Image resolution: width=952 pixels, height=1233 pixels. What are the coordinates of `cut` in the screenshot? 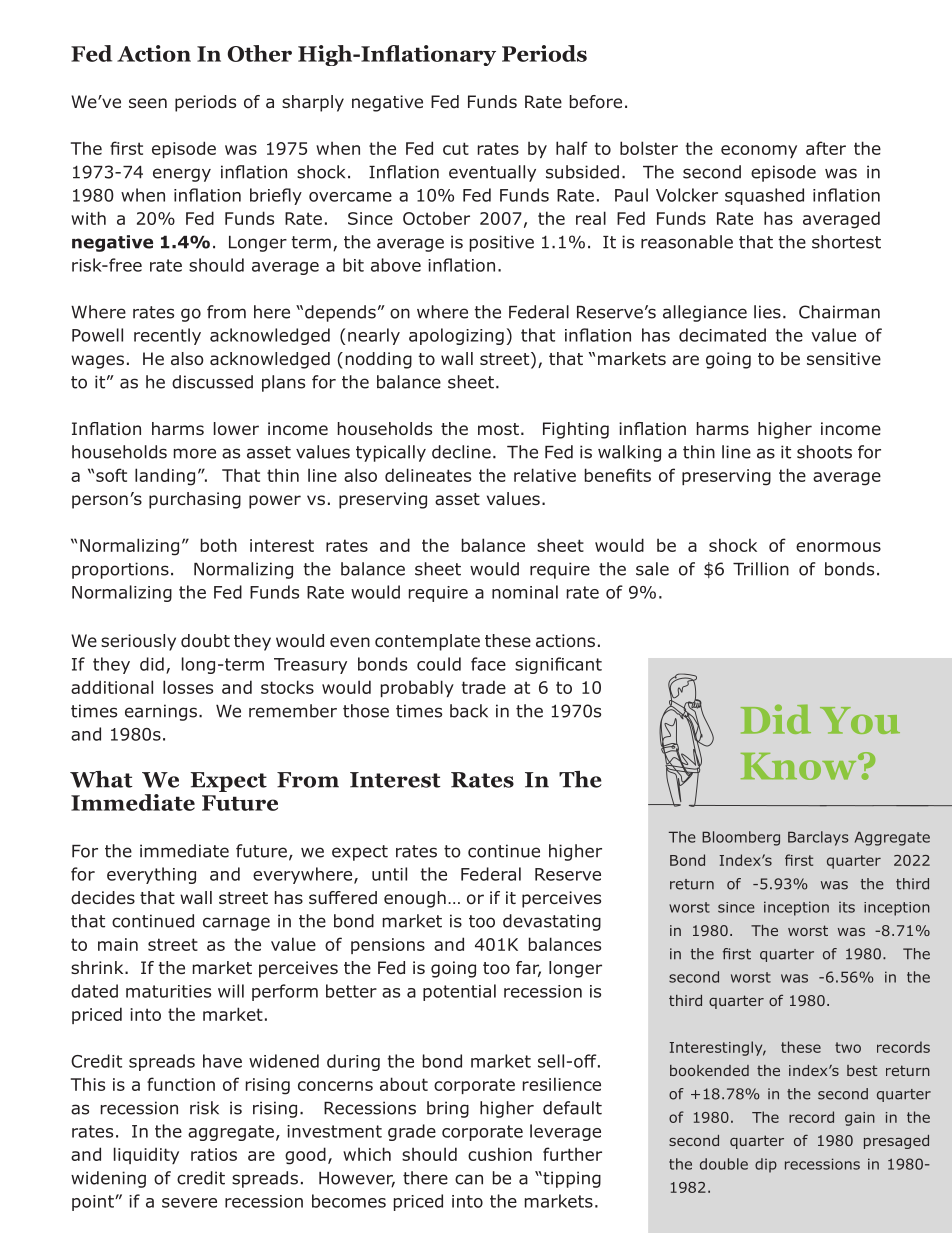 It's located at (456, 148).
